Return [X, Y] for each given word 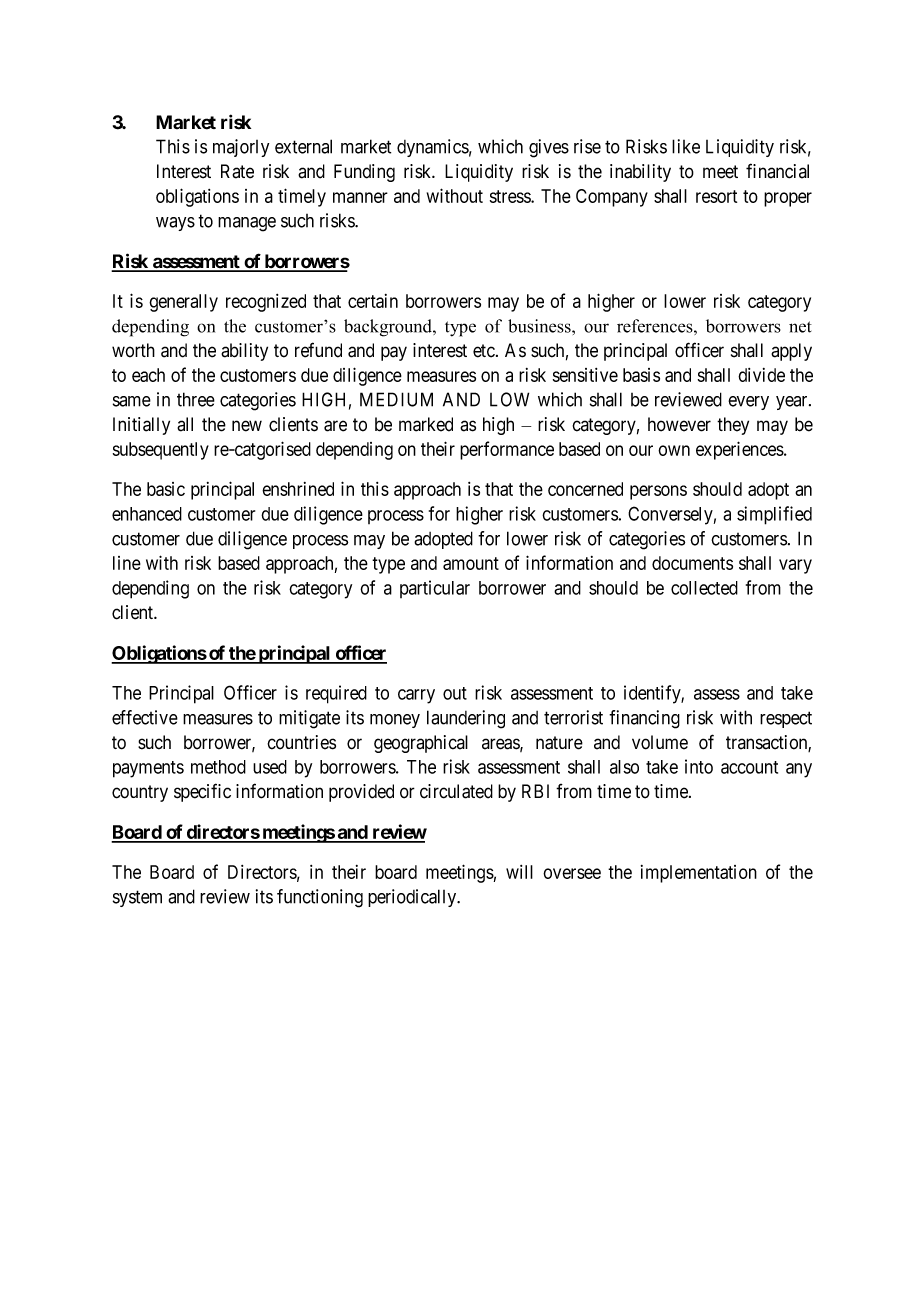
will [519, 872]
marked [426, 424]
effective [145, 717]
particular [435, 589]
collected [704, 588]
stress [511, 196]
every [748, 403]
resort [716, 196]
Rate [237, 171]
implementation [699, 874]
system [137, 898]
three [196, 399]
